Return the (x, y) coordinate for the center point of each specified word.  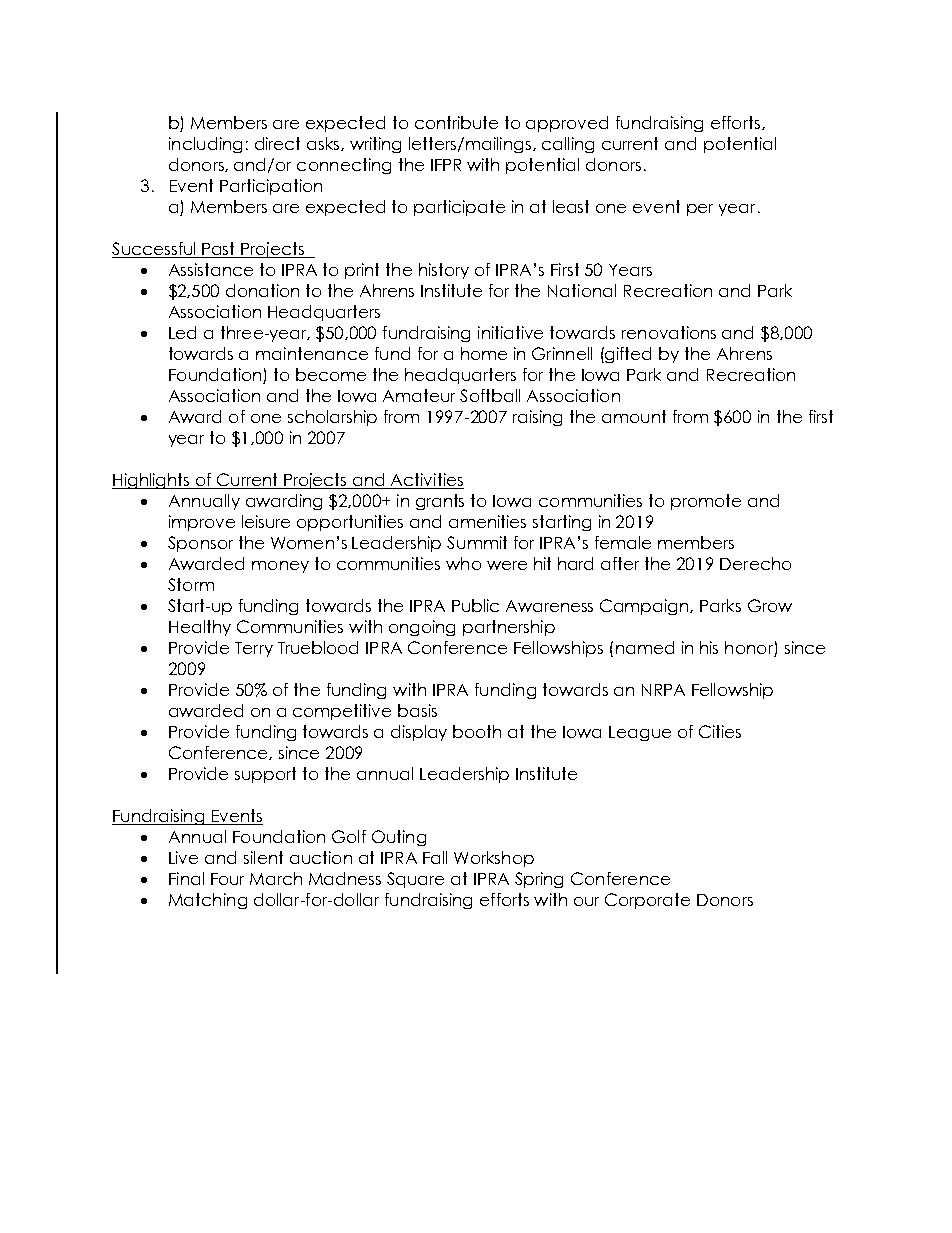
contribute (456, 122)
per (700, 210)
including (205, 145)
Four (227, 879)
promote (706, 502)
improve (202, 523)
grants (440, 502)
